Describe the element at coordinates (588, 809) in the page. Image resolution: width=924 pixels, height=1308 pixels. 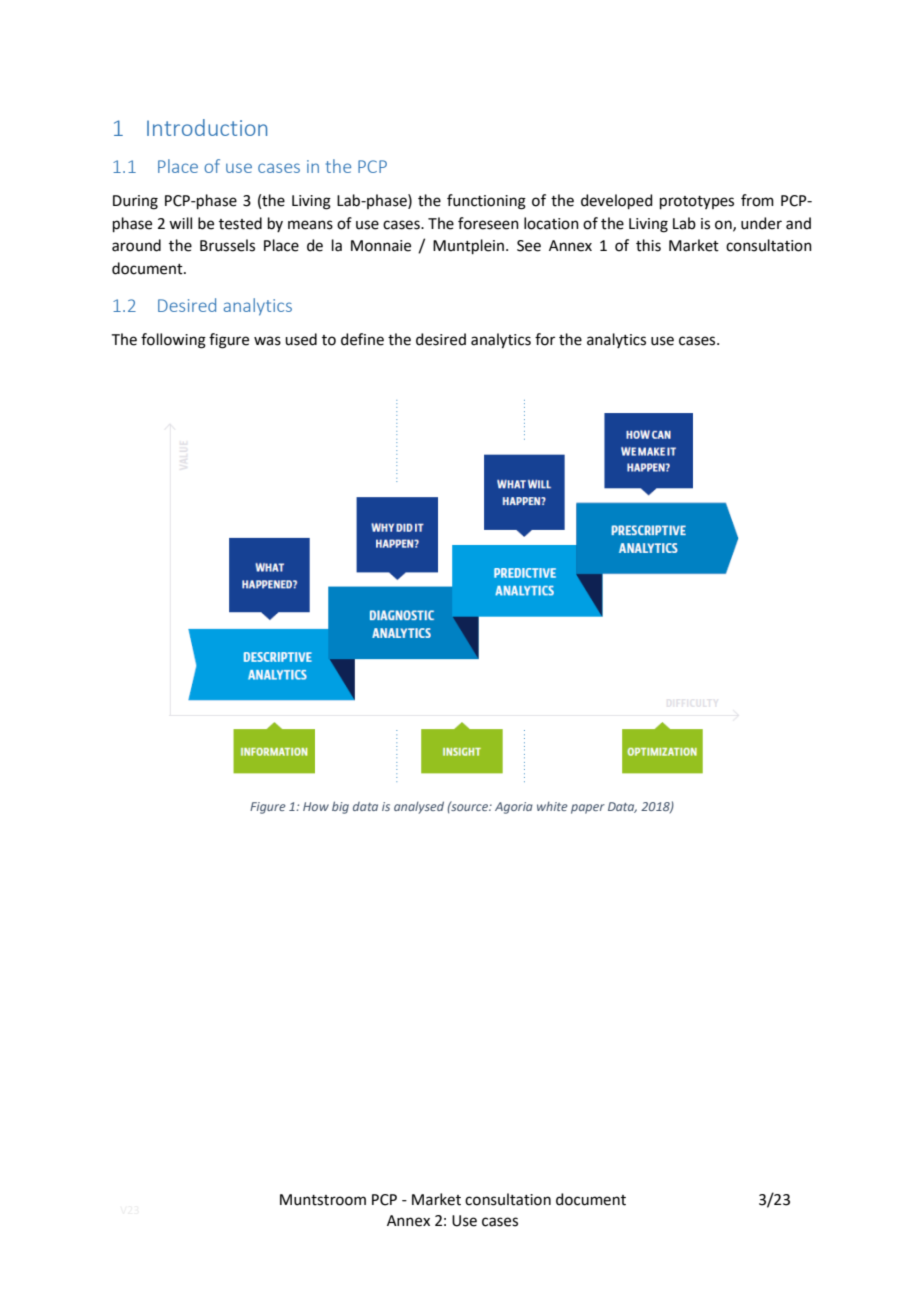
I see `paper` at that location.
